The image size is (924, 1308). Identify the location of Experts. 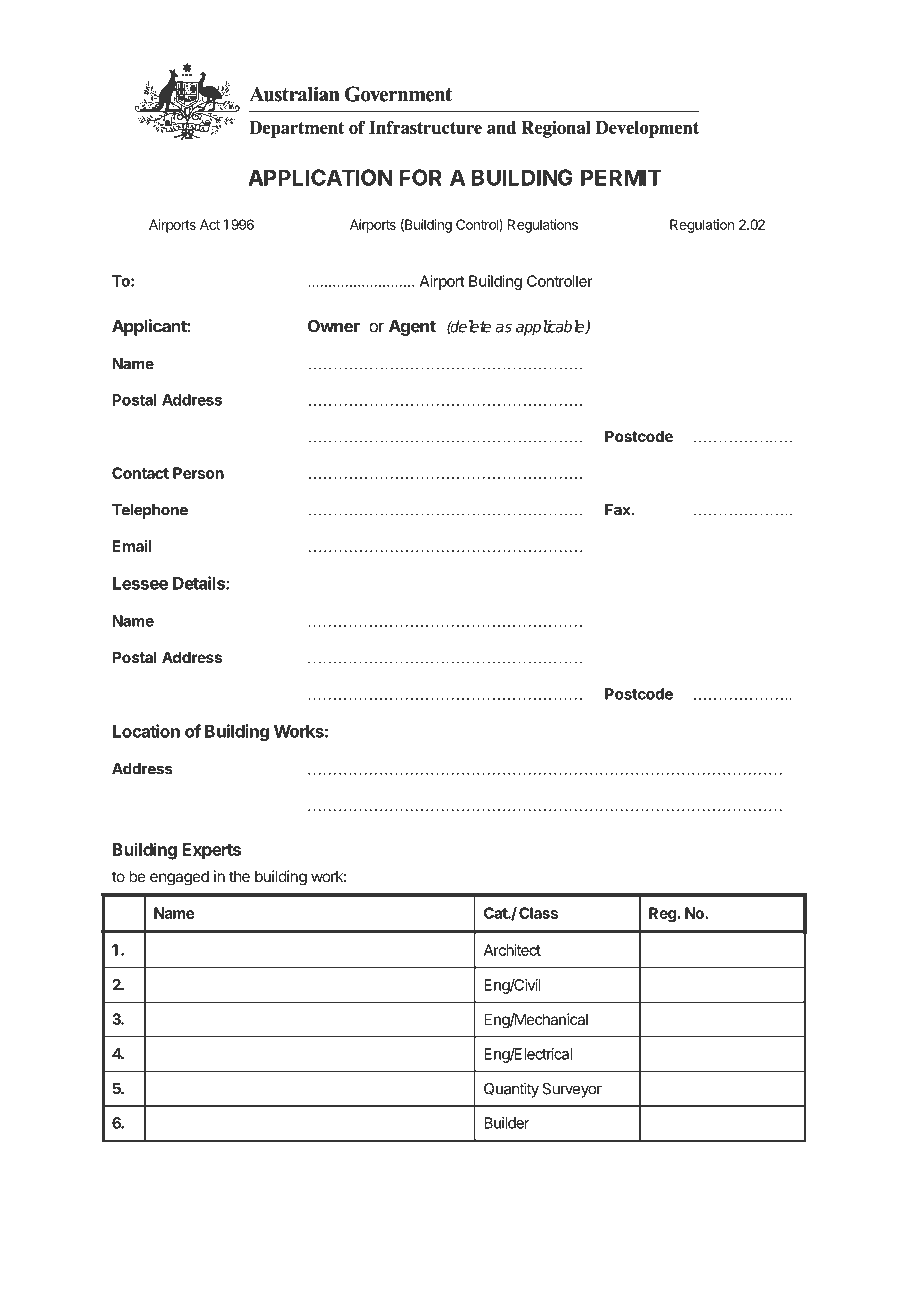
(211, 851).
